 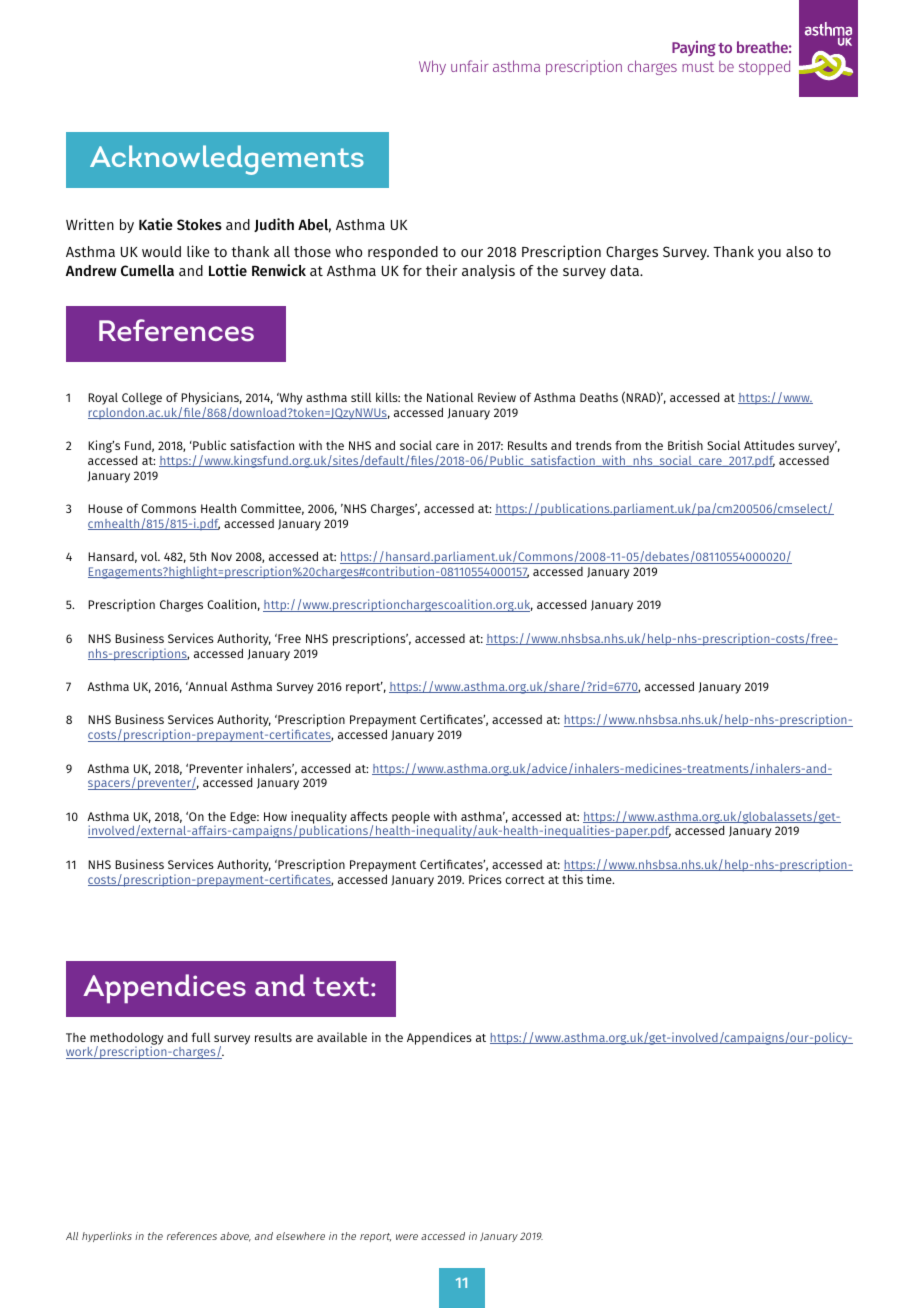 I want to click on unfair, so click(x=470, y=66).
